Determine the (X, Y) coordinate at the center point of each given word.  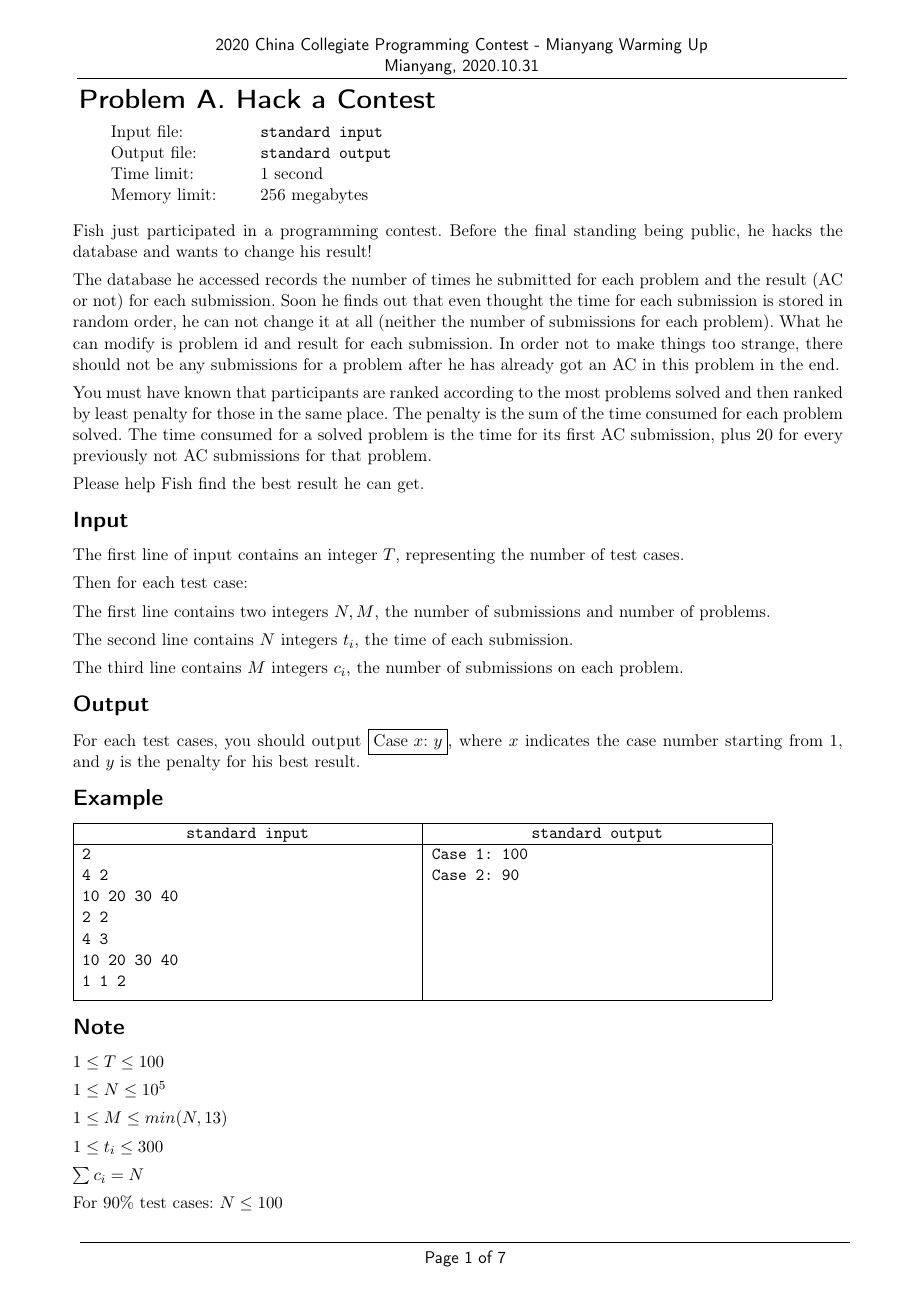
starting (753, 742)
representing (450, 556)
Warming (650, 46)
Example (119, 799)
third (125, 667)
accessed (229, 279)
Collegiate (335, 45)
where (480, 740)
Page (442, 1259)
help (140, 485)
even (465, 302)
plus (735, 436)
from (806, 740)
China (275, 44)
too (723, 344)
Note (99, 1026)
